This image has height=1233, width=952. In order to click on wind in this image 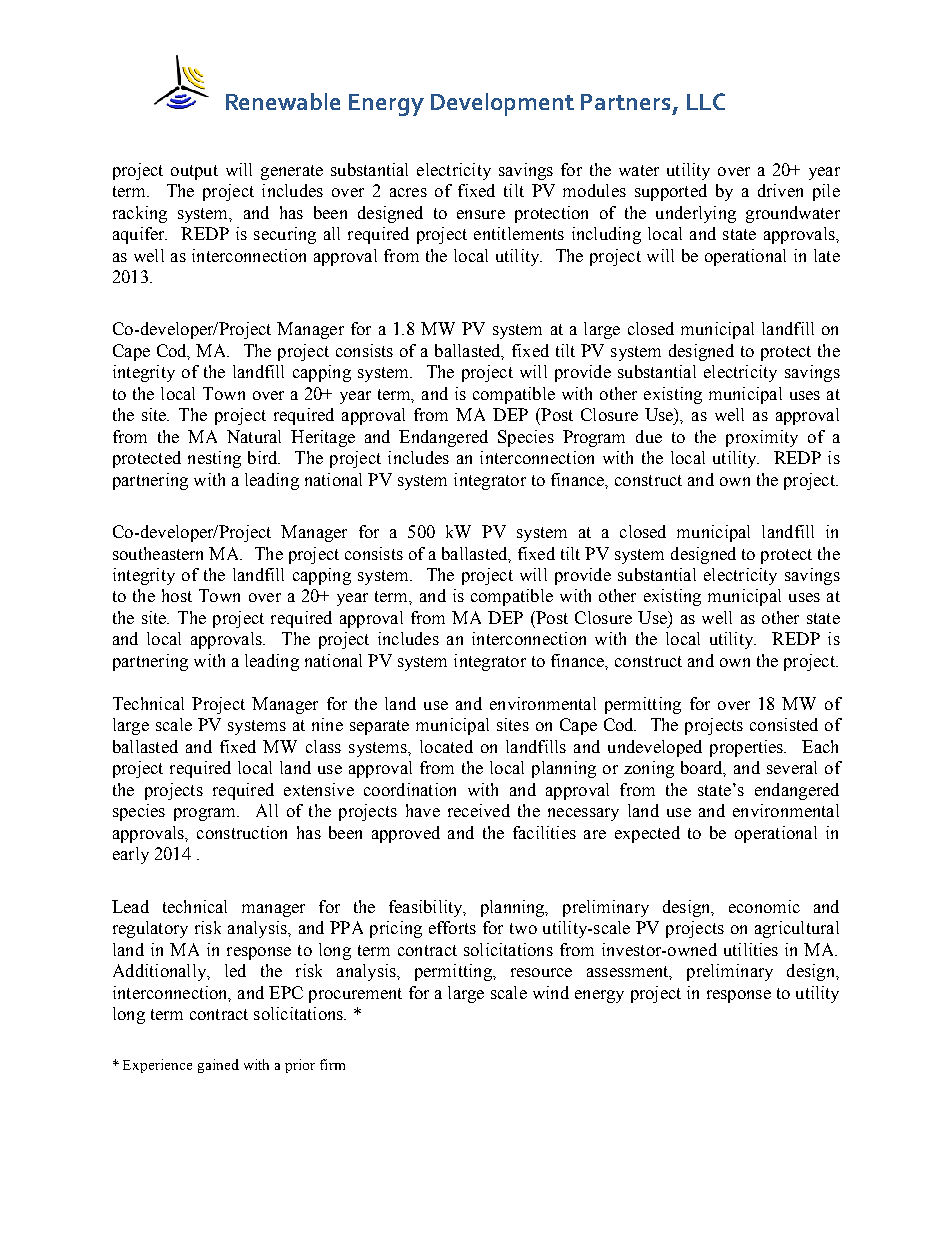, I will do `click(551, 992)`.
